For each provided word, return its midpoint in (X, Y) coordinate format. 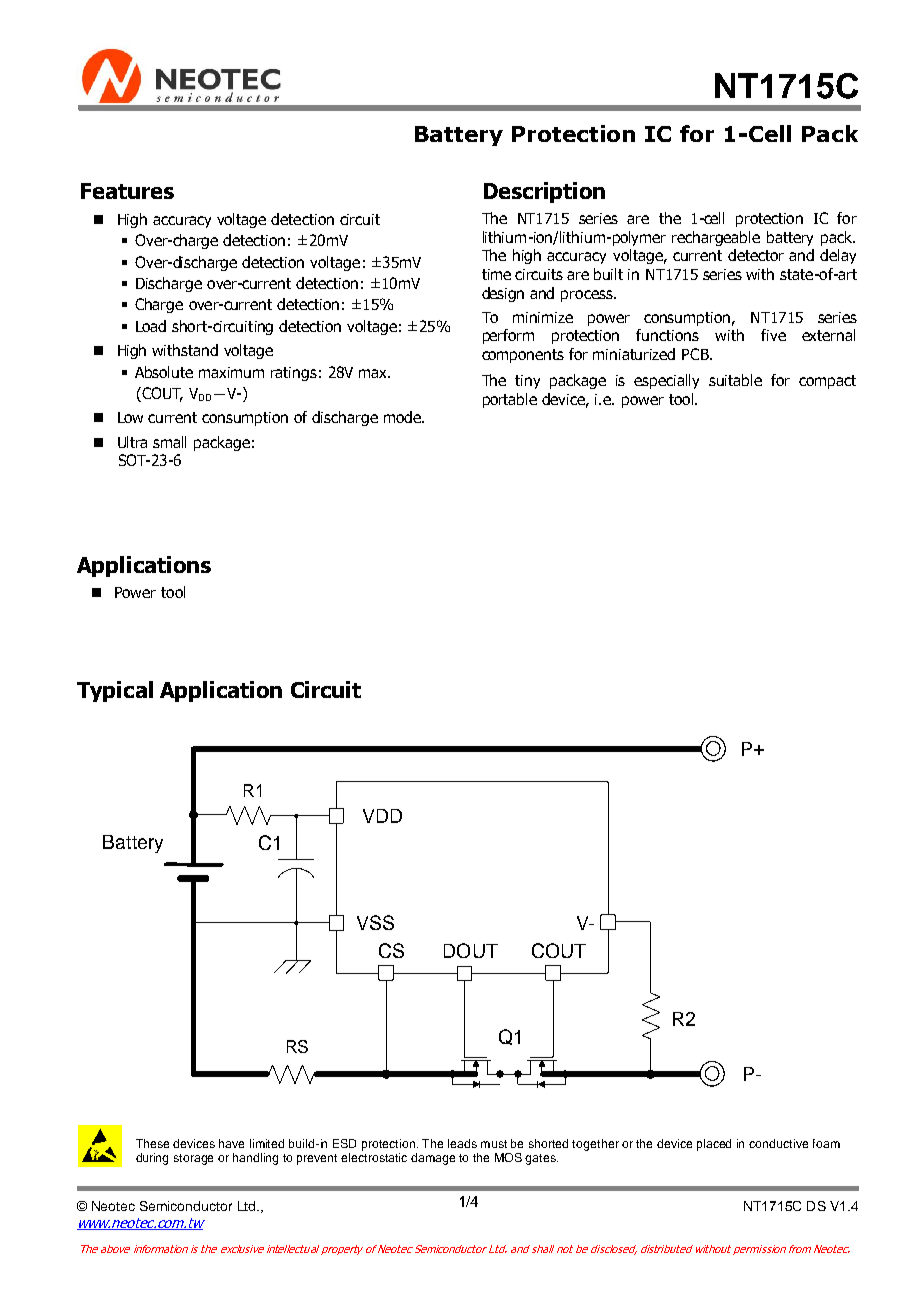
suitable (735, 380)
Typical (115, 691)
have (231, 1143)
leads (462, 1143)
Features (127, 191)
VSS (375, 922)
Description (544, 192)
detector (756, 255)
